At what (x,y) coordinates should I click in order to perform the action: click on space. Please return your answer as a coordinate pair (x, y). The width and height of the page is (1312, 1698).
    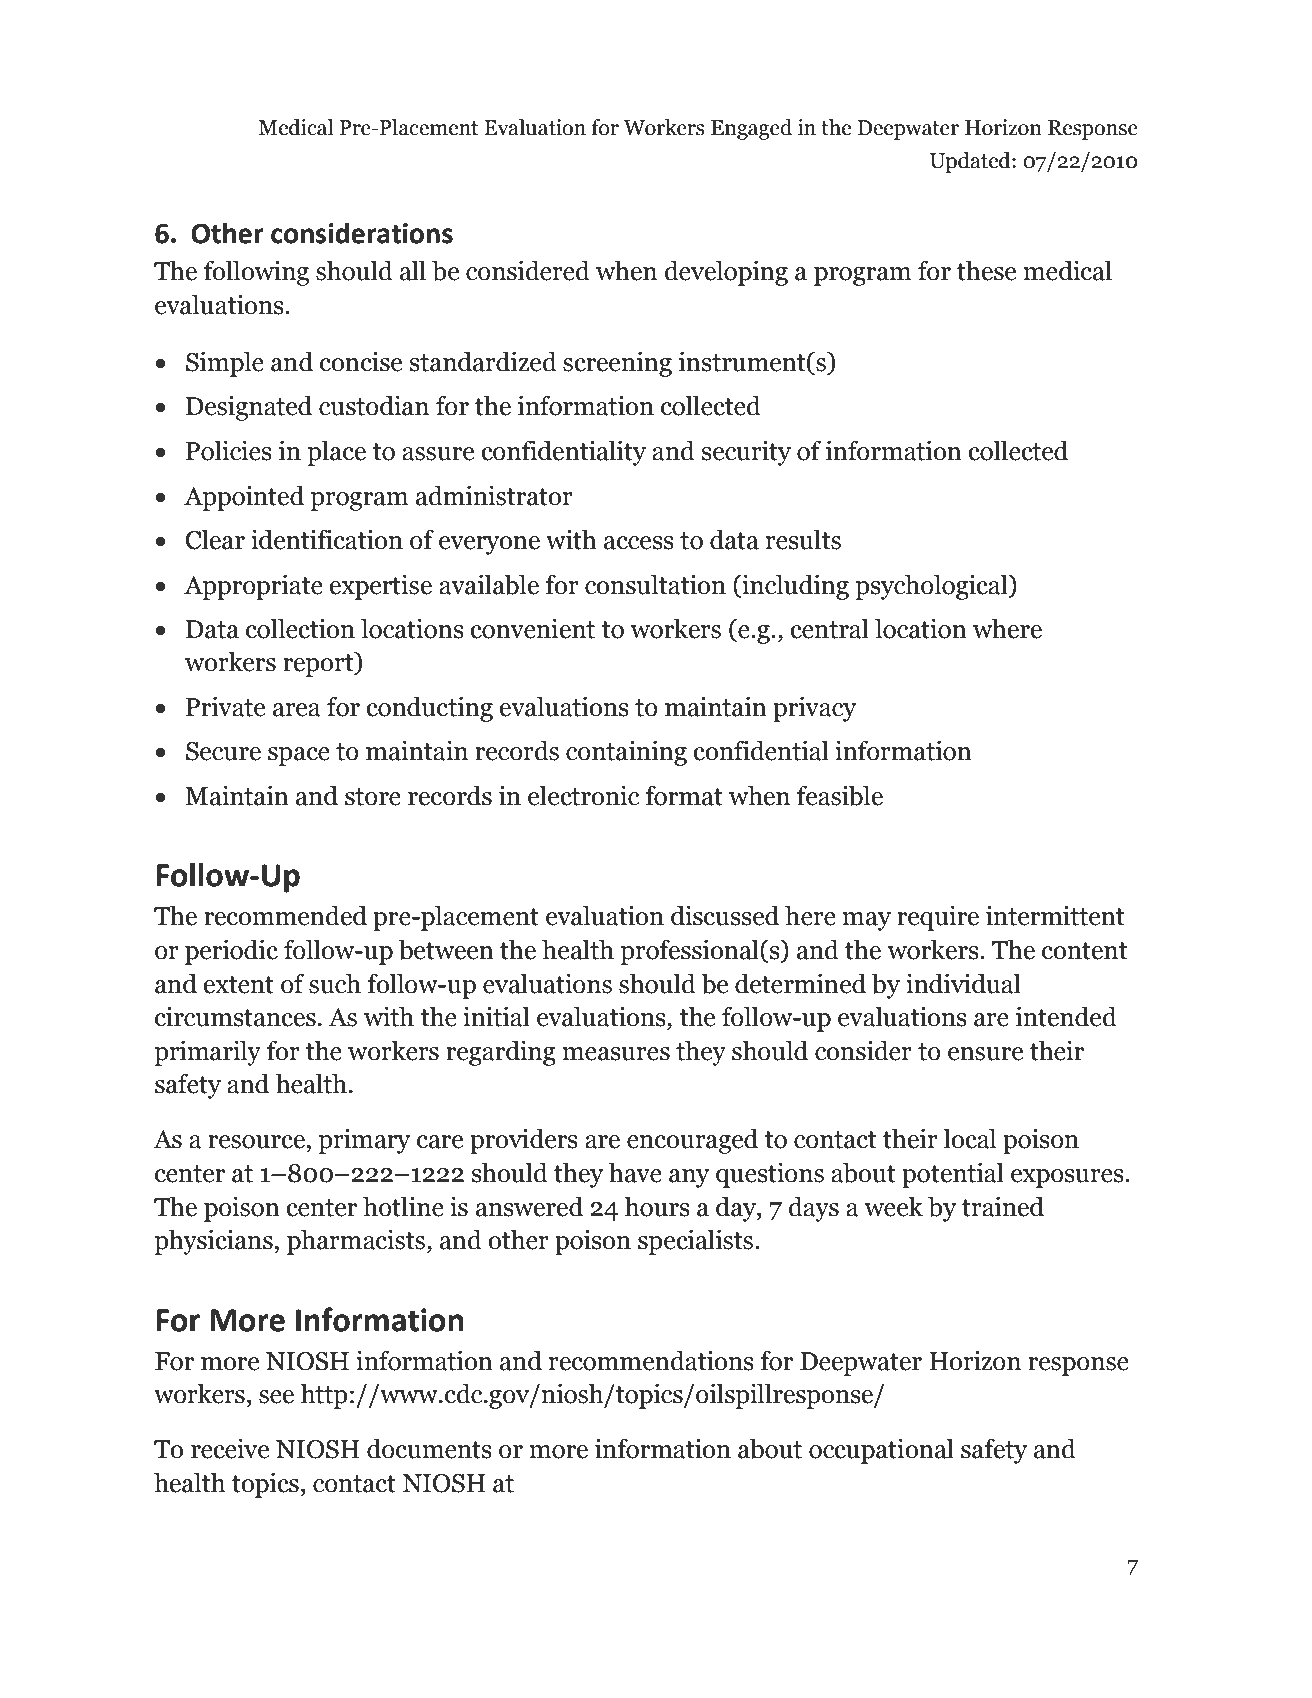
    Looking at the image, I should click on (299, 756).
